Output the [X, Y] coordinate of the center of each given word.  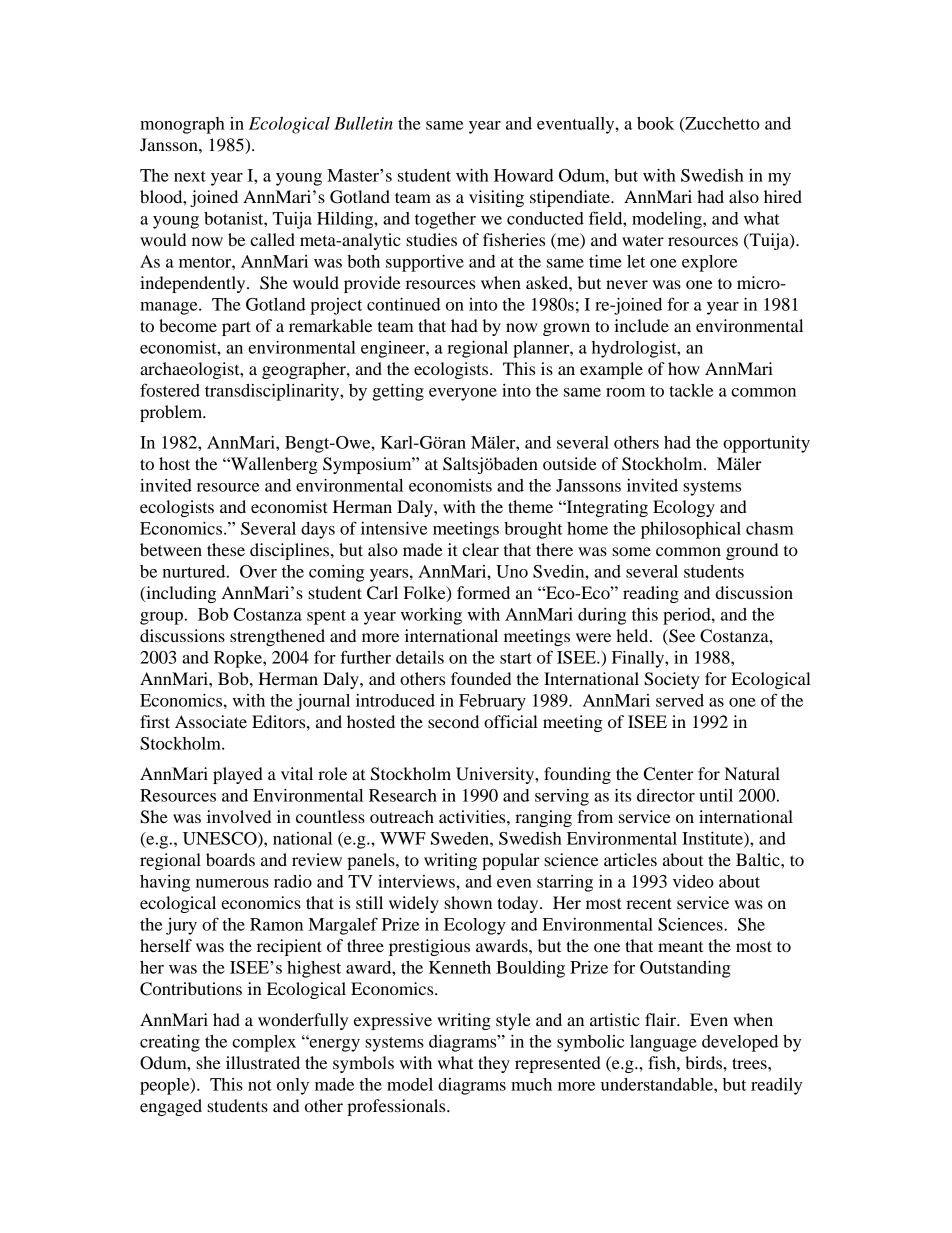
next [190, 176]
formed [483, 592]
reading [651, 594]
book [655, 123]
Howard [524, 175]
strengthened [277, 637]
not [260, 1085]
